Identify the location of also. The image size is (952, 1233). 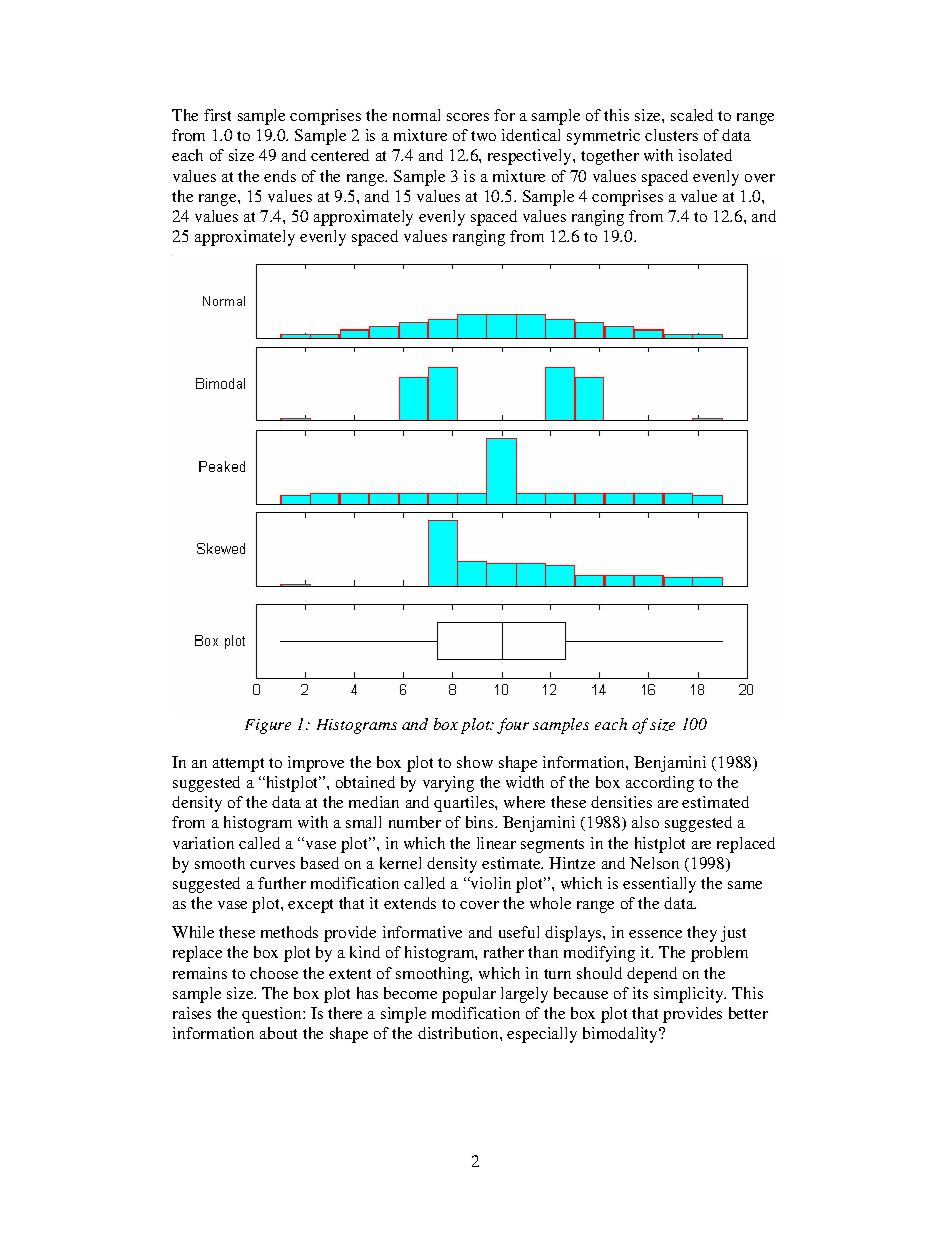
(645, 822).
